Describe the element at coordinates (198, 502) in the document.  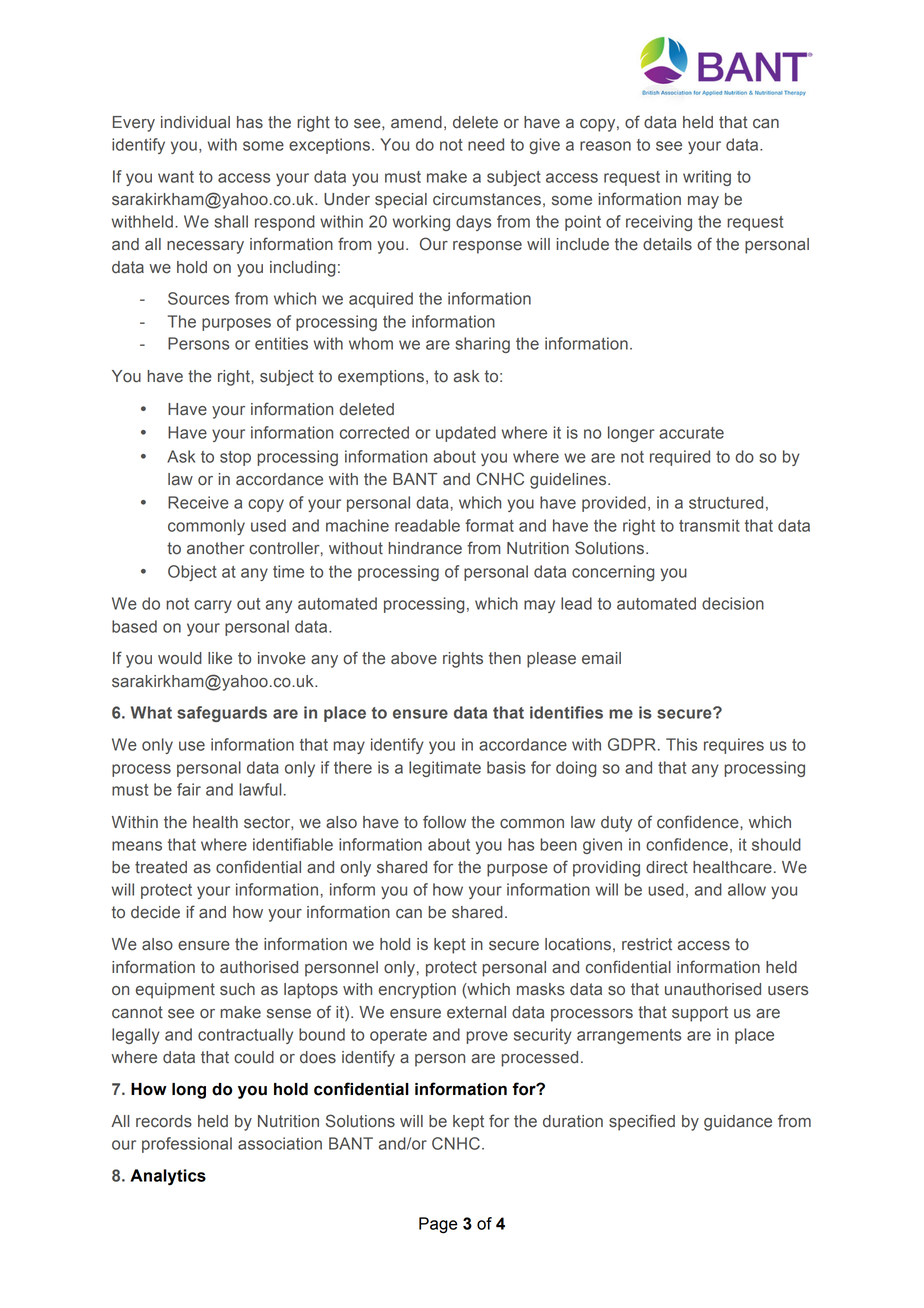
I see `Receive` at that location.
